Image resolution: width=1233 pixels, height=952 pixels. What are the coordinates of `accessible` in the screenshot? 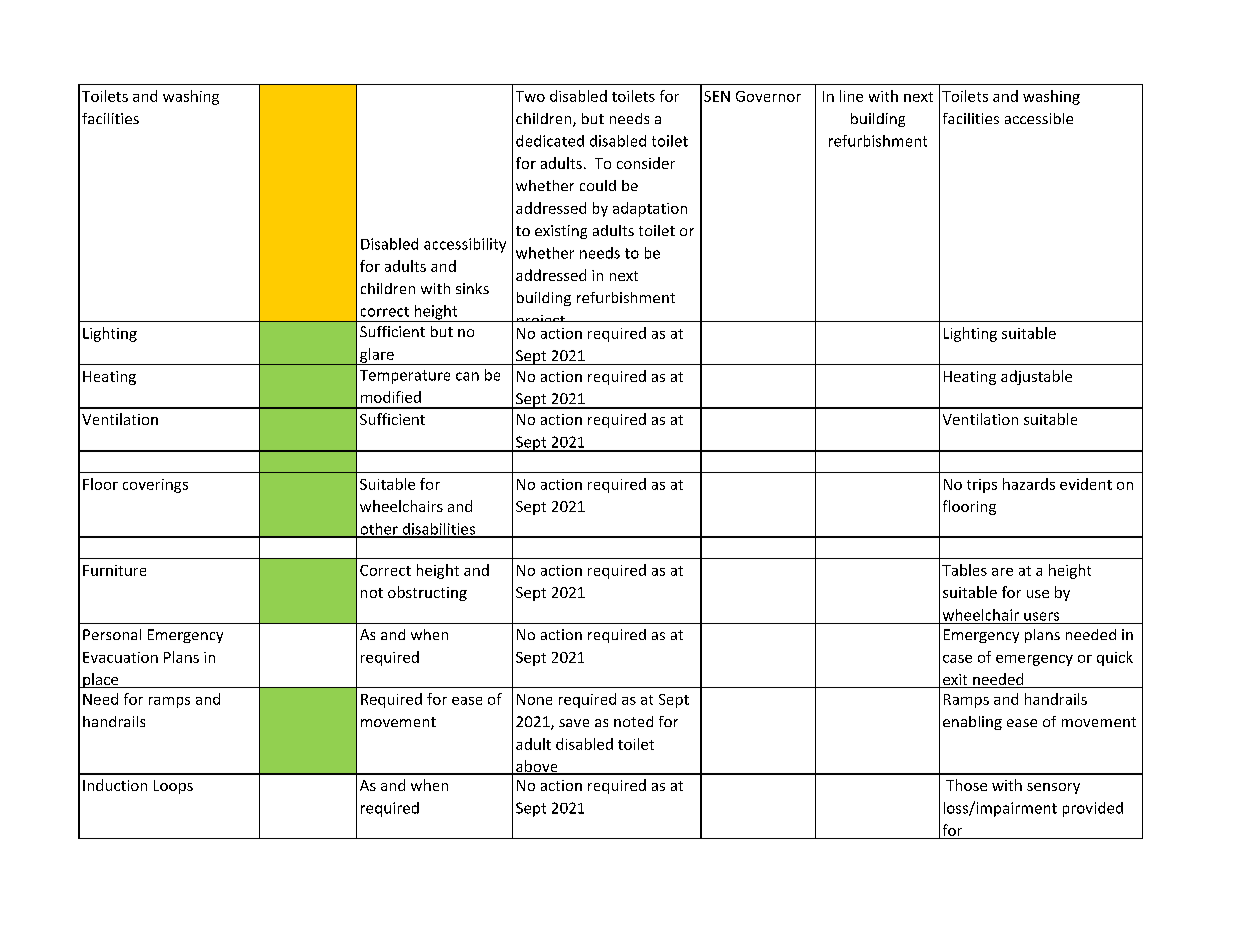 It's located at (1039, 118).
